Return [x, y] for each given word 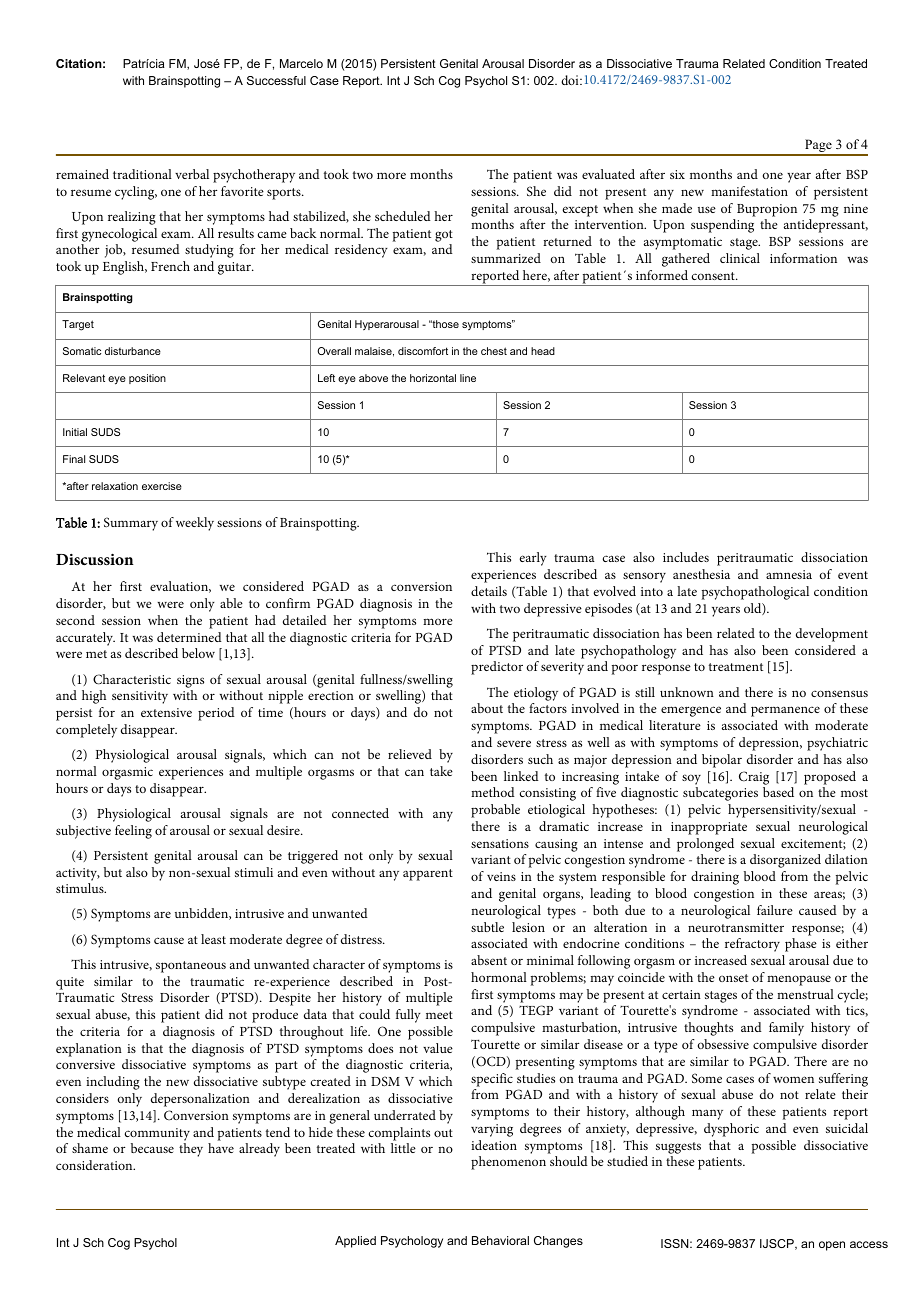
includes [686, 557]
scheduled [403, 216]
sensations [500, 843]
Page [818, 147]
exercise [162, 486]
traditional [142, 174]
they [191, 1150]
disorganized [785, 861]
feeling [133, 832]
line [468, 378]
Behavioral [500, 1240]
